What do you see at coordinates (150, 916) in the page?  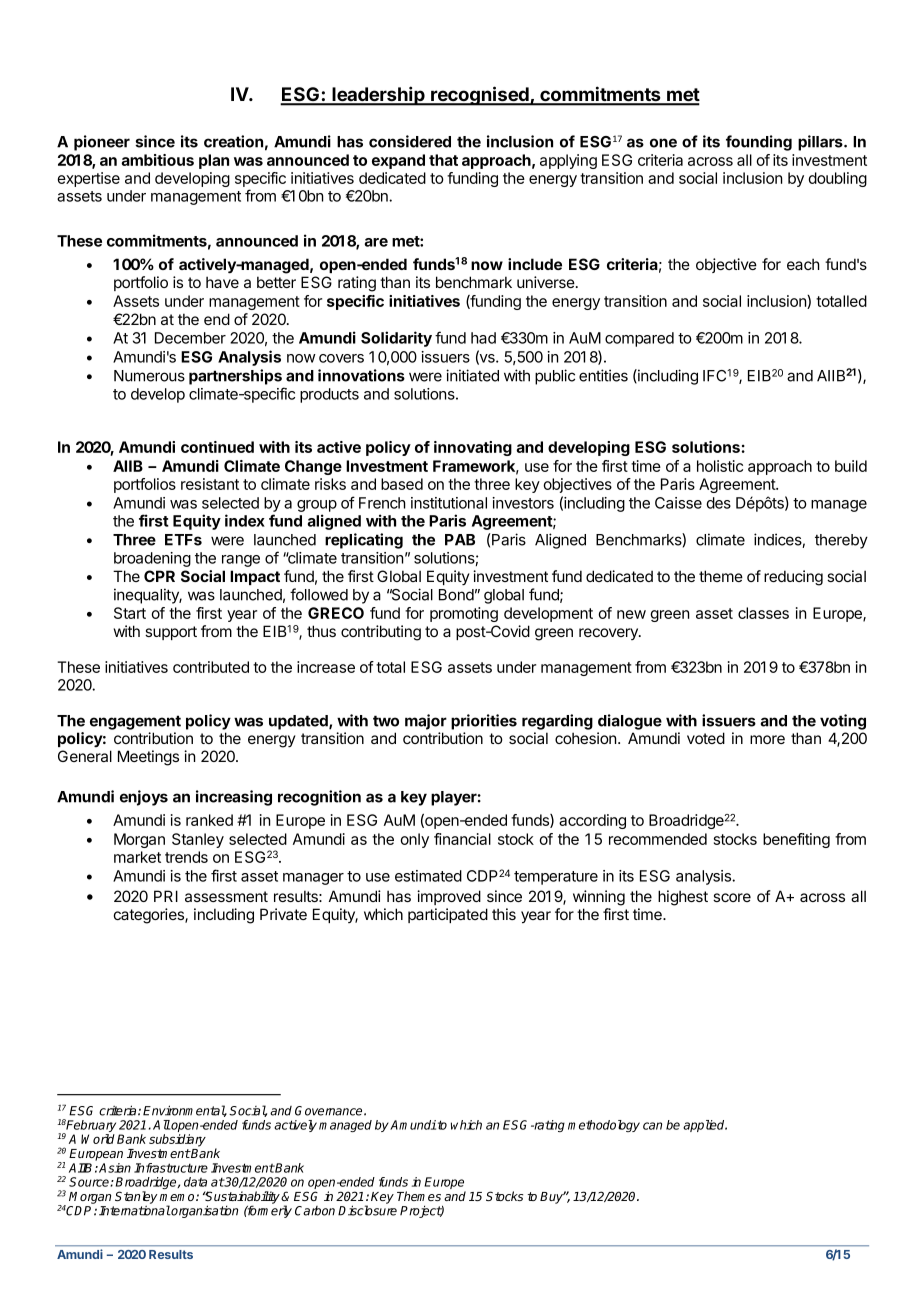 I see `categories` at bounding box center [150, 916].
